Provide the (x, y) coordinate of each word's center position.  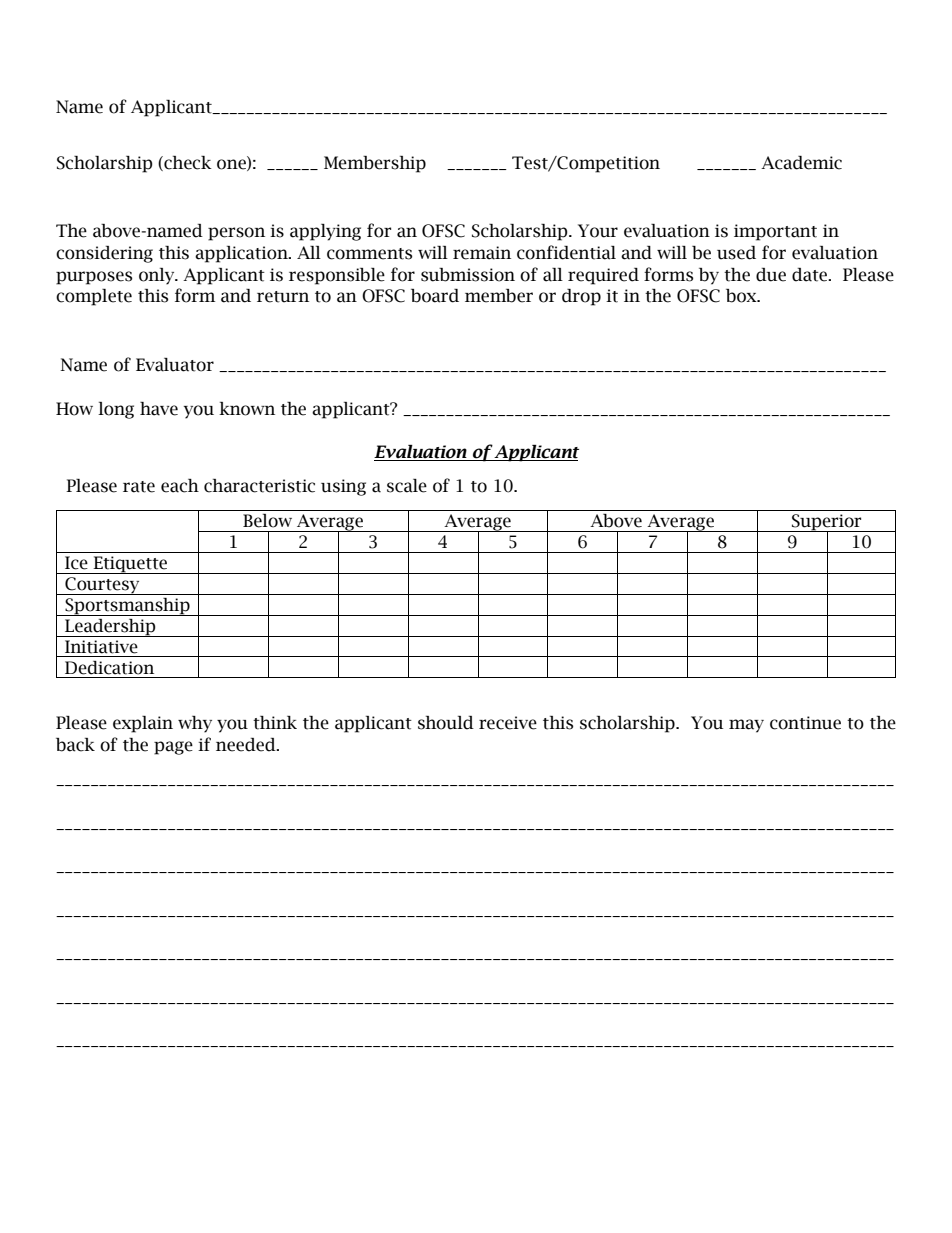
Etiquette (130, 565)
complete (94, 297)
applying (325, 232)
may (746, 726)
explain (143, 724)
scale (407, 486)
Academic (801, 163)
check (187, 163)
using (343, 487)
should (446, 723)
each (180, 486)
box (742, 296)
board (435, 296)
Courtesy (102, 586)
